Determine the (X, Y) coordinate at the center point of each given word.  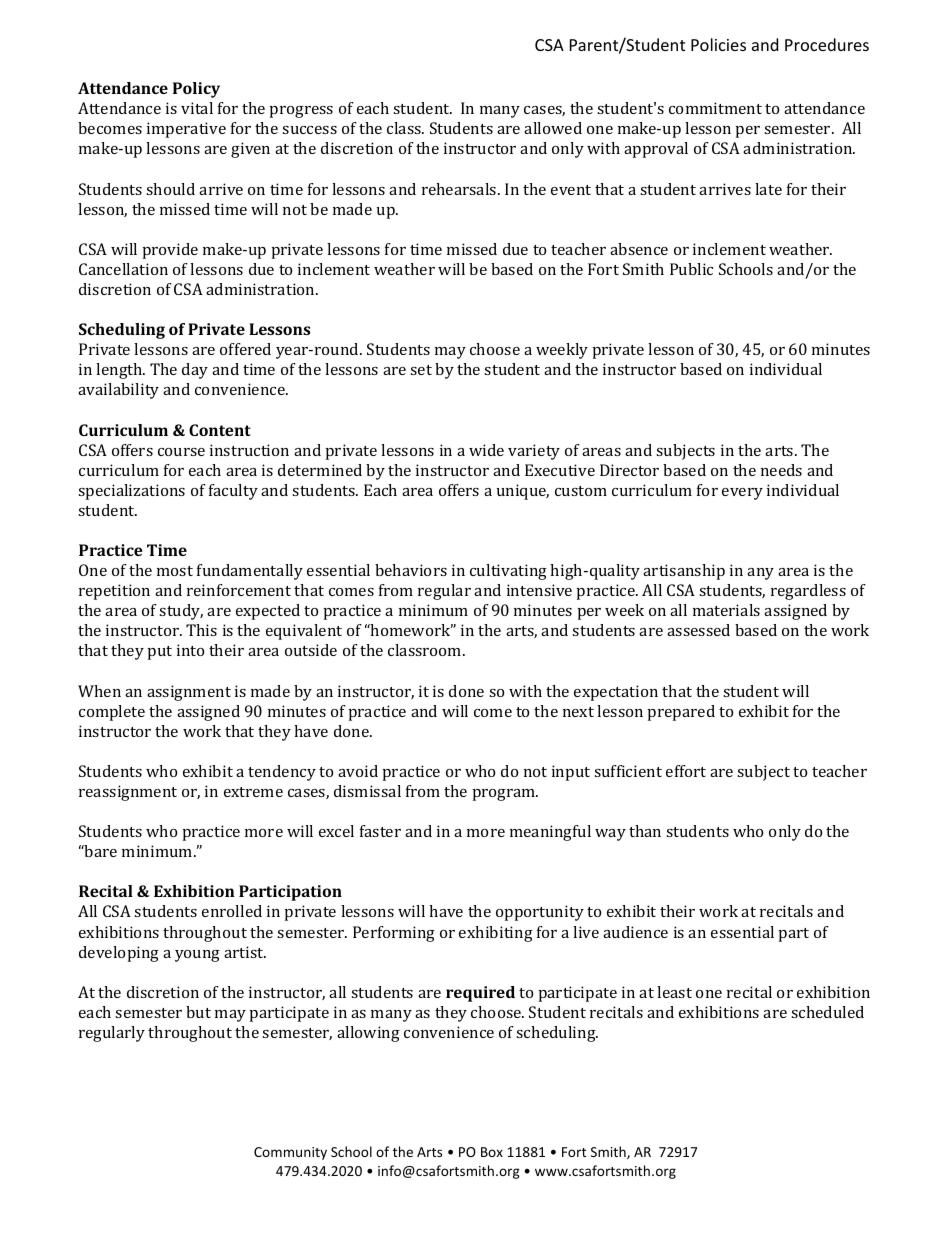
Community (290, 1153)
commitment (715, 108)
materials (726, 610)
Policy (196, 90)
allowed (553, 128)
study (181, 612)
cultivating (508, 572)
